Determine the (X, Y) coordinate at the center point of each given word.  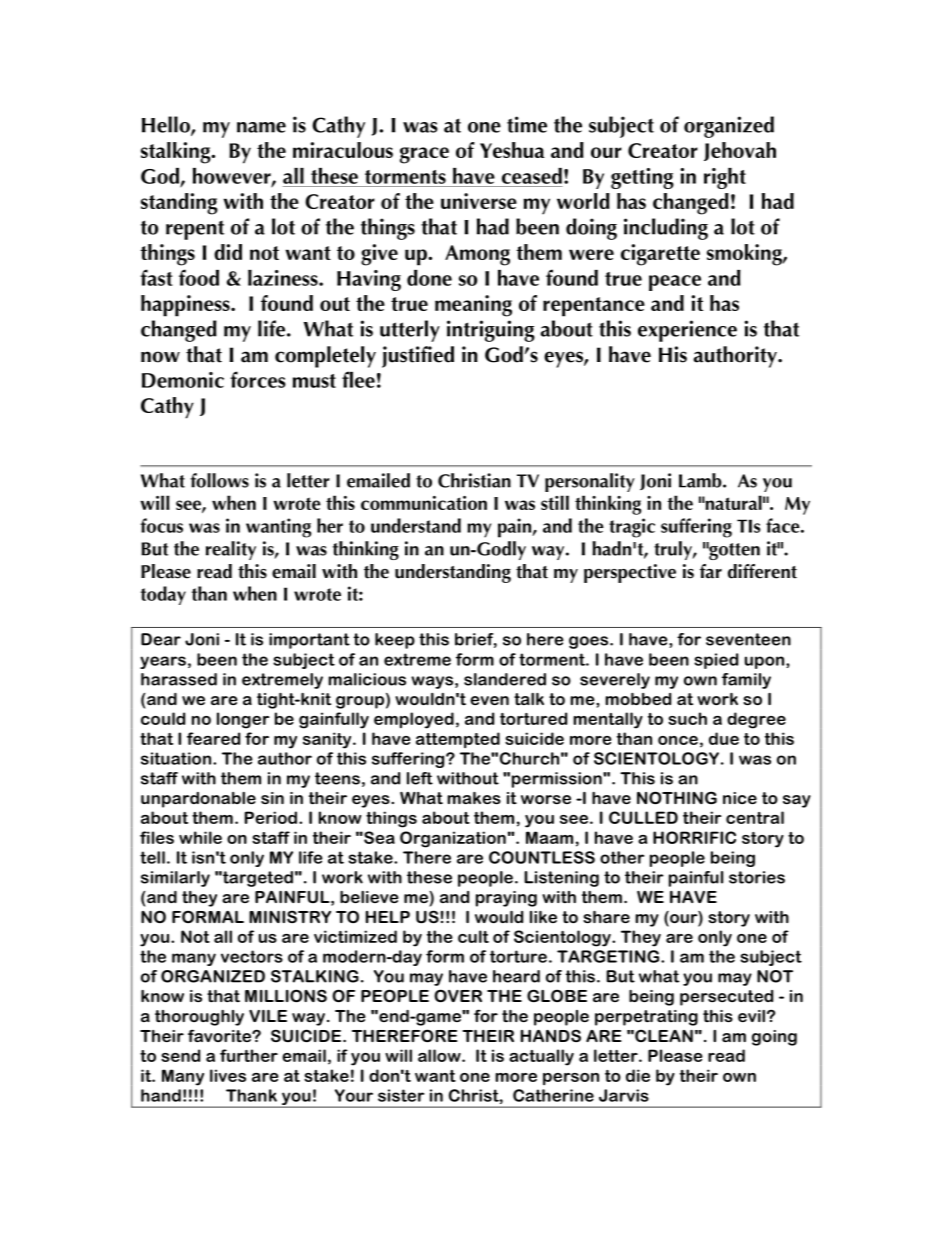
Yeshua (512, 150)
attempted (458, 740)
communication (424, 503)
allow (440, 1055)
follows (219, 480)
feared (213, 738)
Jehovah (740, 151)
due (724, 738)
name (261, 127)
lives (228, 1075)
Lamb (701, 480)
